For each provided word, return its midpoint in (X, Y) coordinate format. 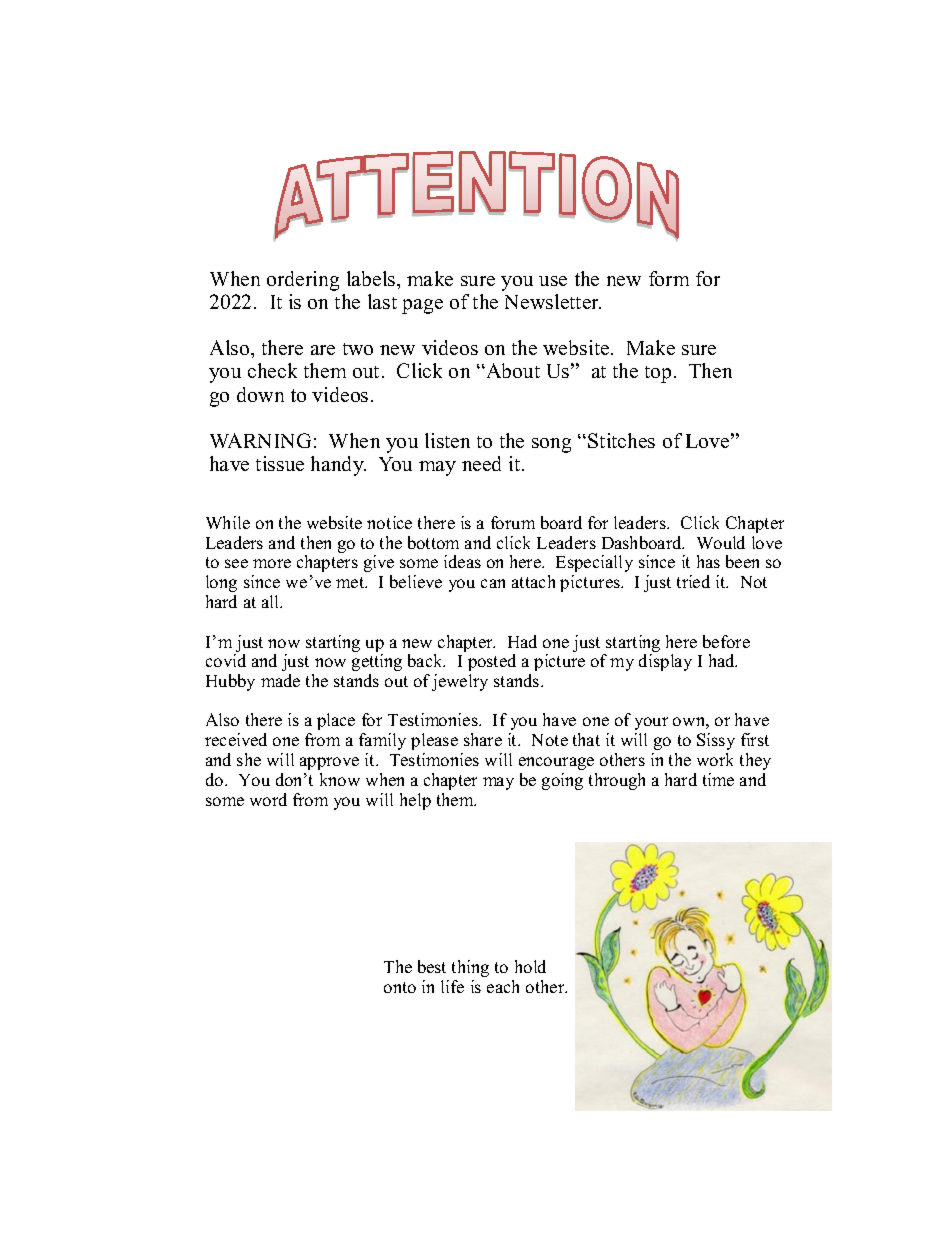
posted (492, 662)
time (718, 779)
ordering (303, 281)
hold (530, 966)
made (280, 680)
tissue (280, 463)
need (481, 463)
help (415, 801)
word (268, 799)
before (726, 641)
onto (400, 987)
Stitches (621, 440)
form (669, 278)
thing (470, 968)
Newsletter (553, 301)
